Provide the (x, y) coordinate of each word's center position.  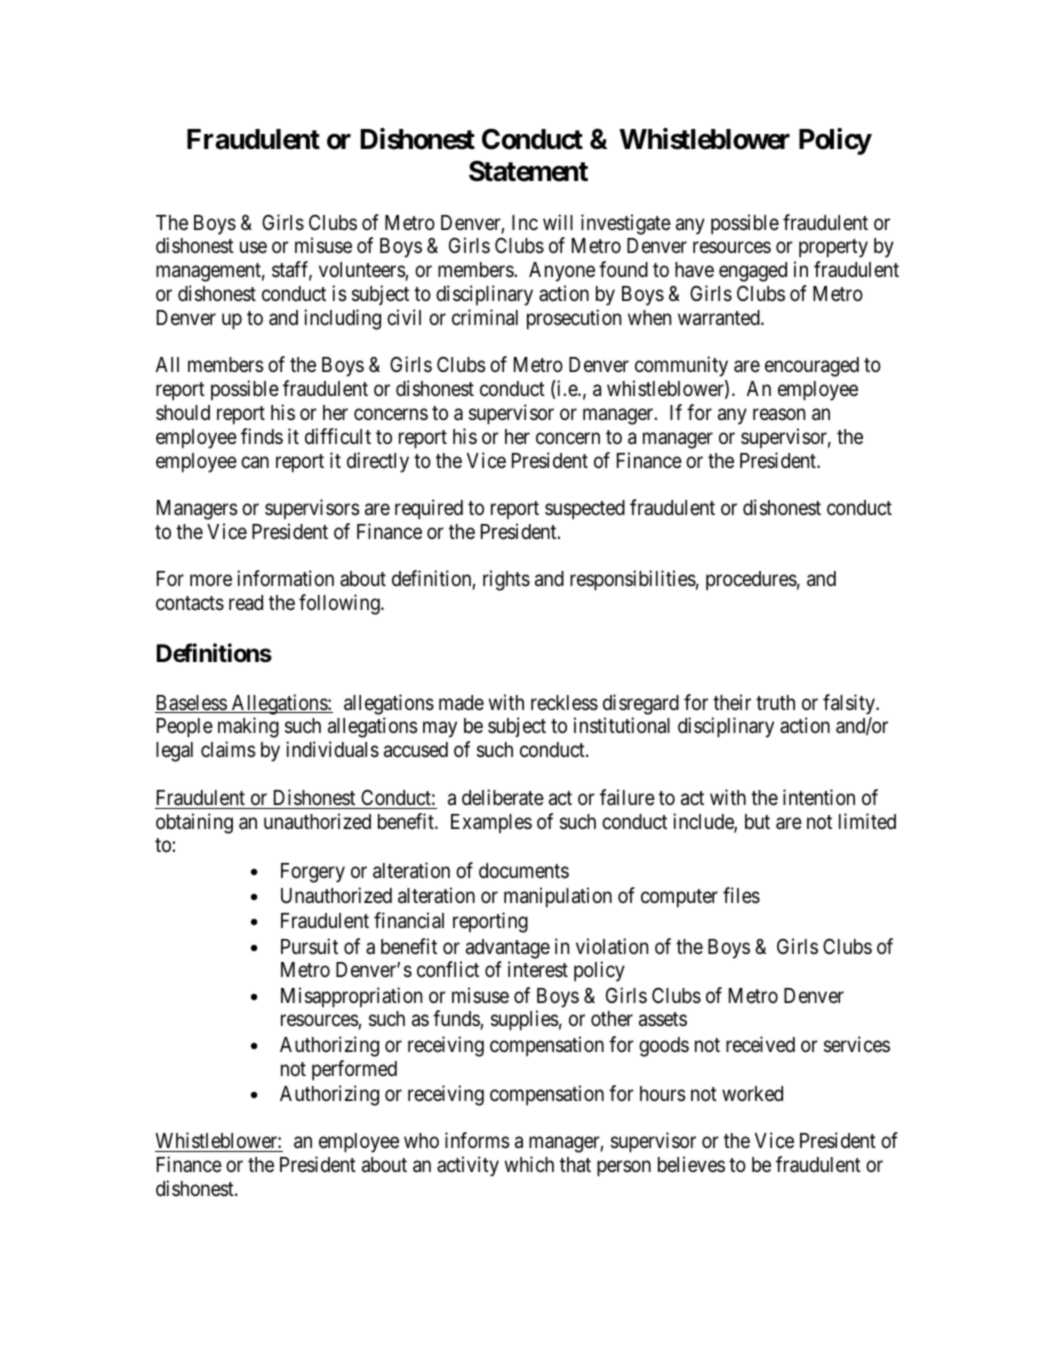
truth (775, 702)
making (248, 727)
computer (679, 898)
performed (354, 1070)
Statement (528, 171)
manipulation (558, 897)
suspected (585, 510)
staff (292, 270)
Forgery (313, 873)
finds (262, 436)
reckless (564, 703)
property (833, 249)
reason (779, 415)
